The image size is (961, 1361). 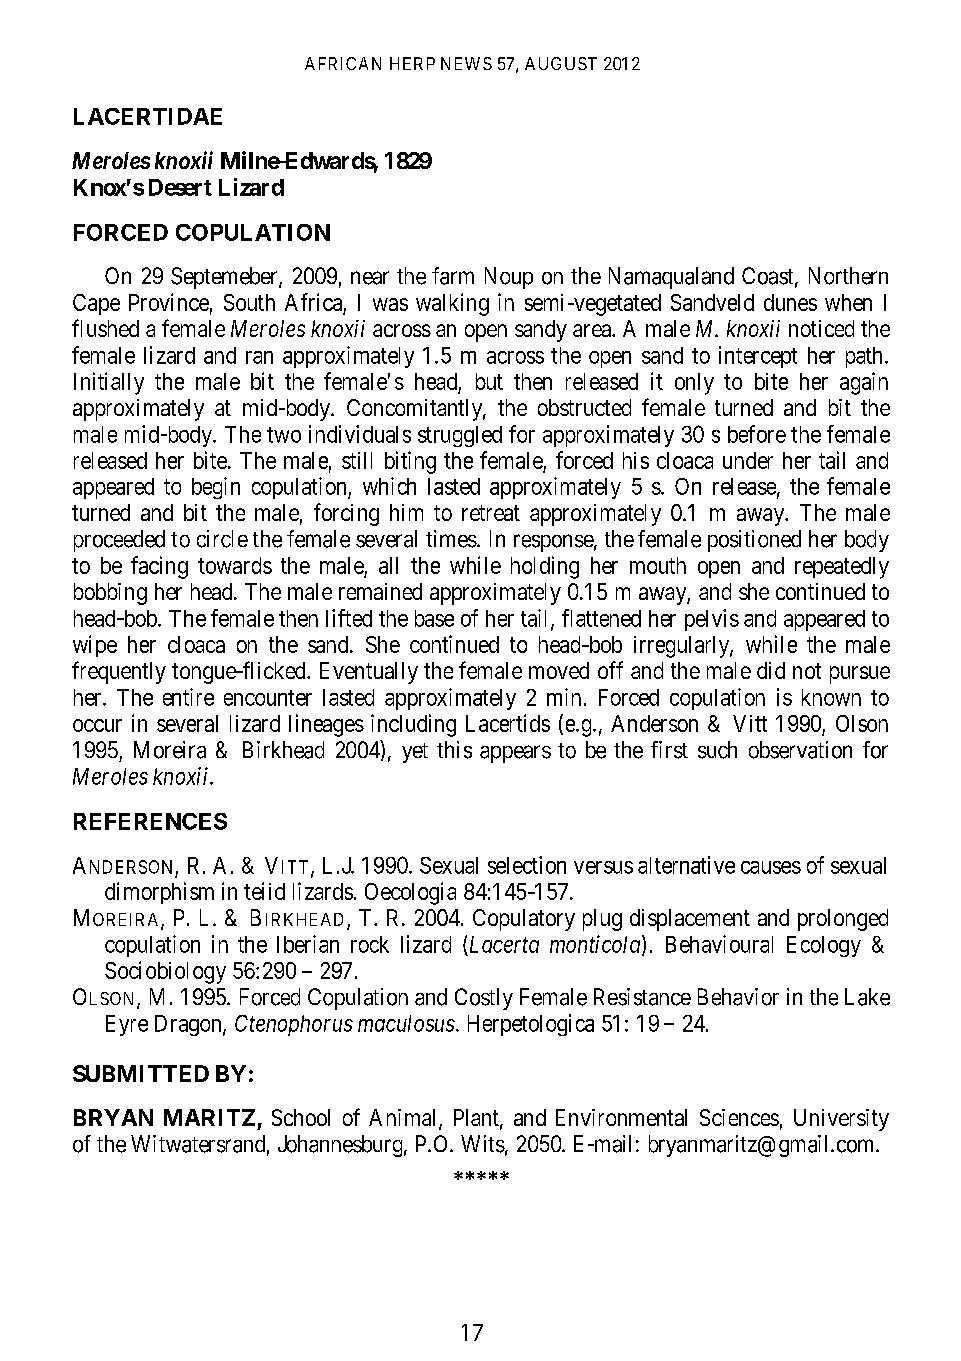 I want to click on base, so click(x=434, y=618).
